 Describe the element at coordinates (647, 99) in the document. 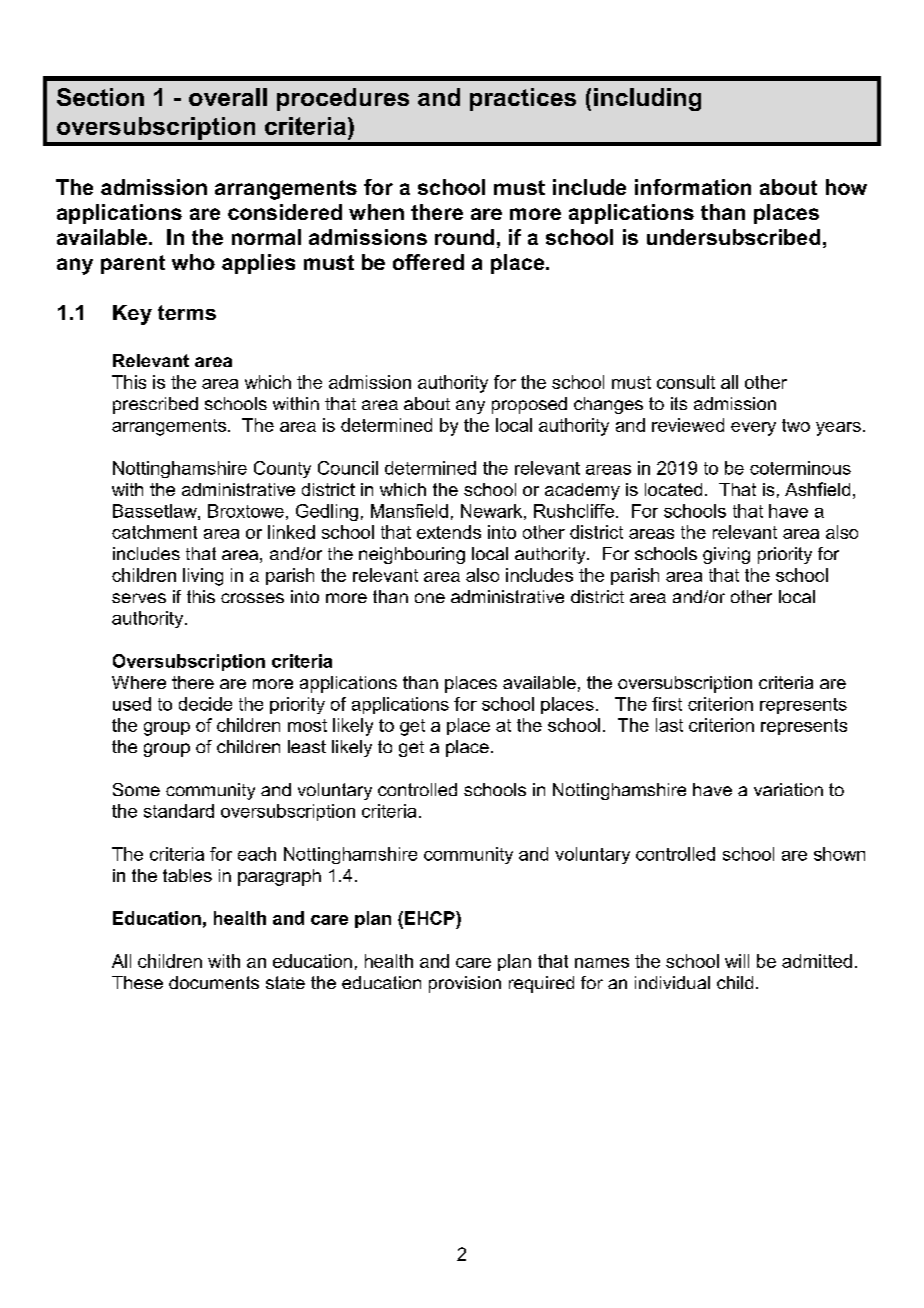

I see `including` at that location.
